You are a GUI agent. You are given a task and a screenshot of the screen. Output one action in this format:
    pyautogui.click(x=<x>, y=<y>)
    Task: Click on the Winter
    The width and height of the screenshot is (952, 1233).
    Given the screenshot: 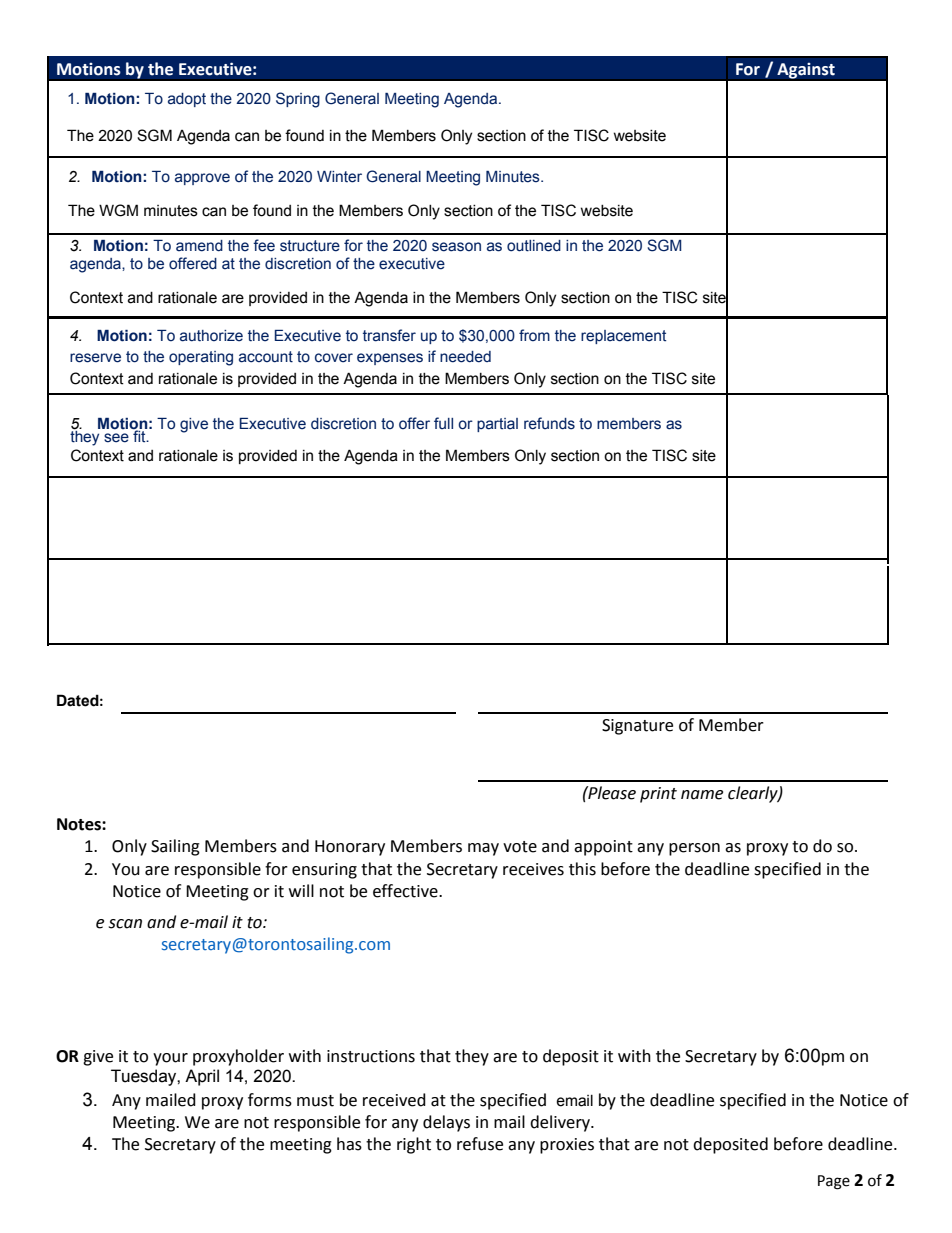 What is the action you would take?
    pyautogui.click(x=339, y=177)
